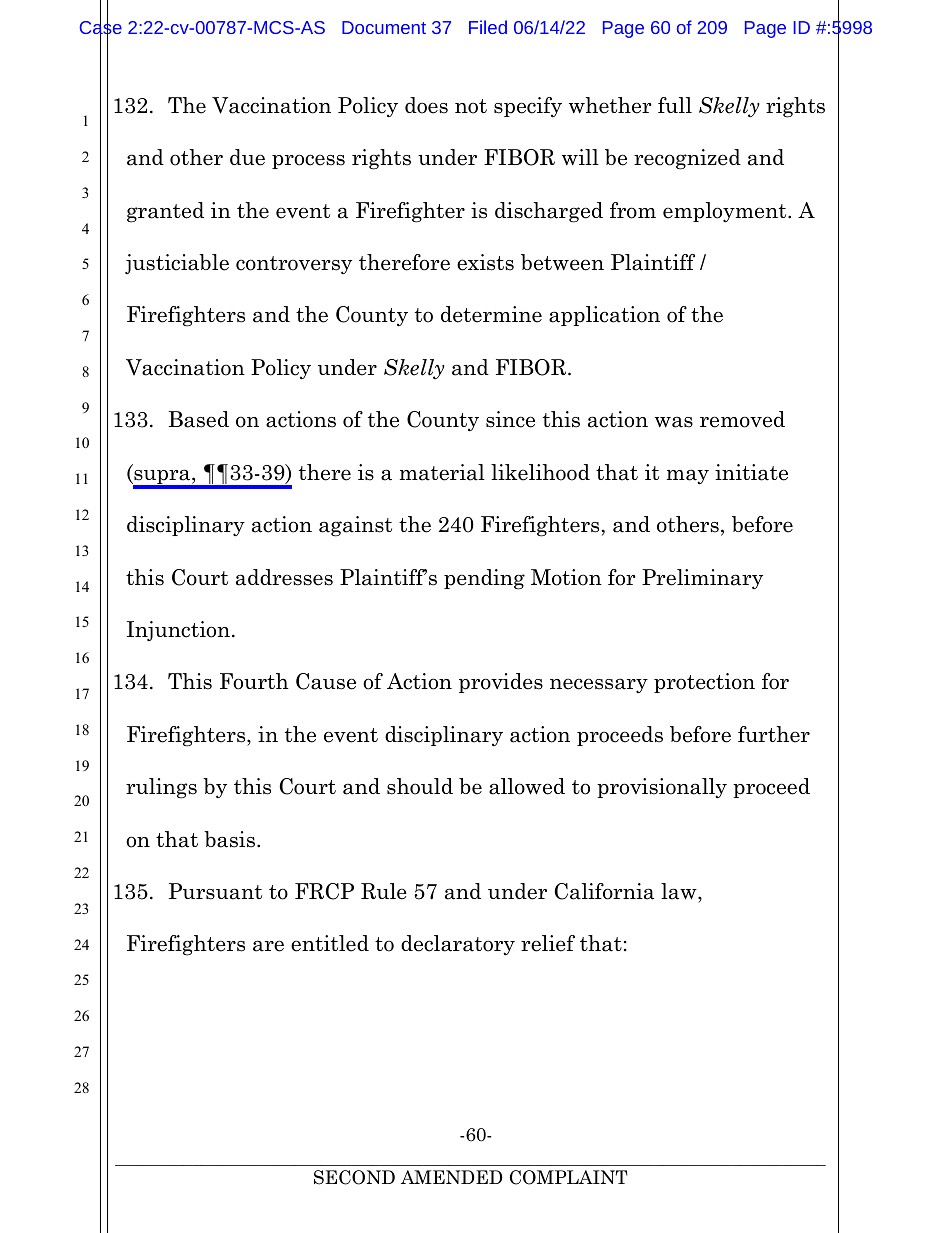 The image size is (952, 1233). I want to click on was, so click(674, 422).
